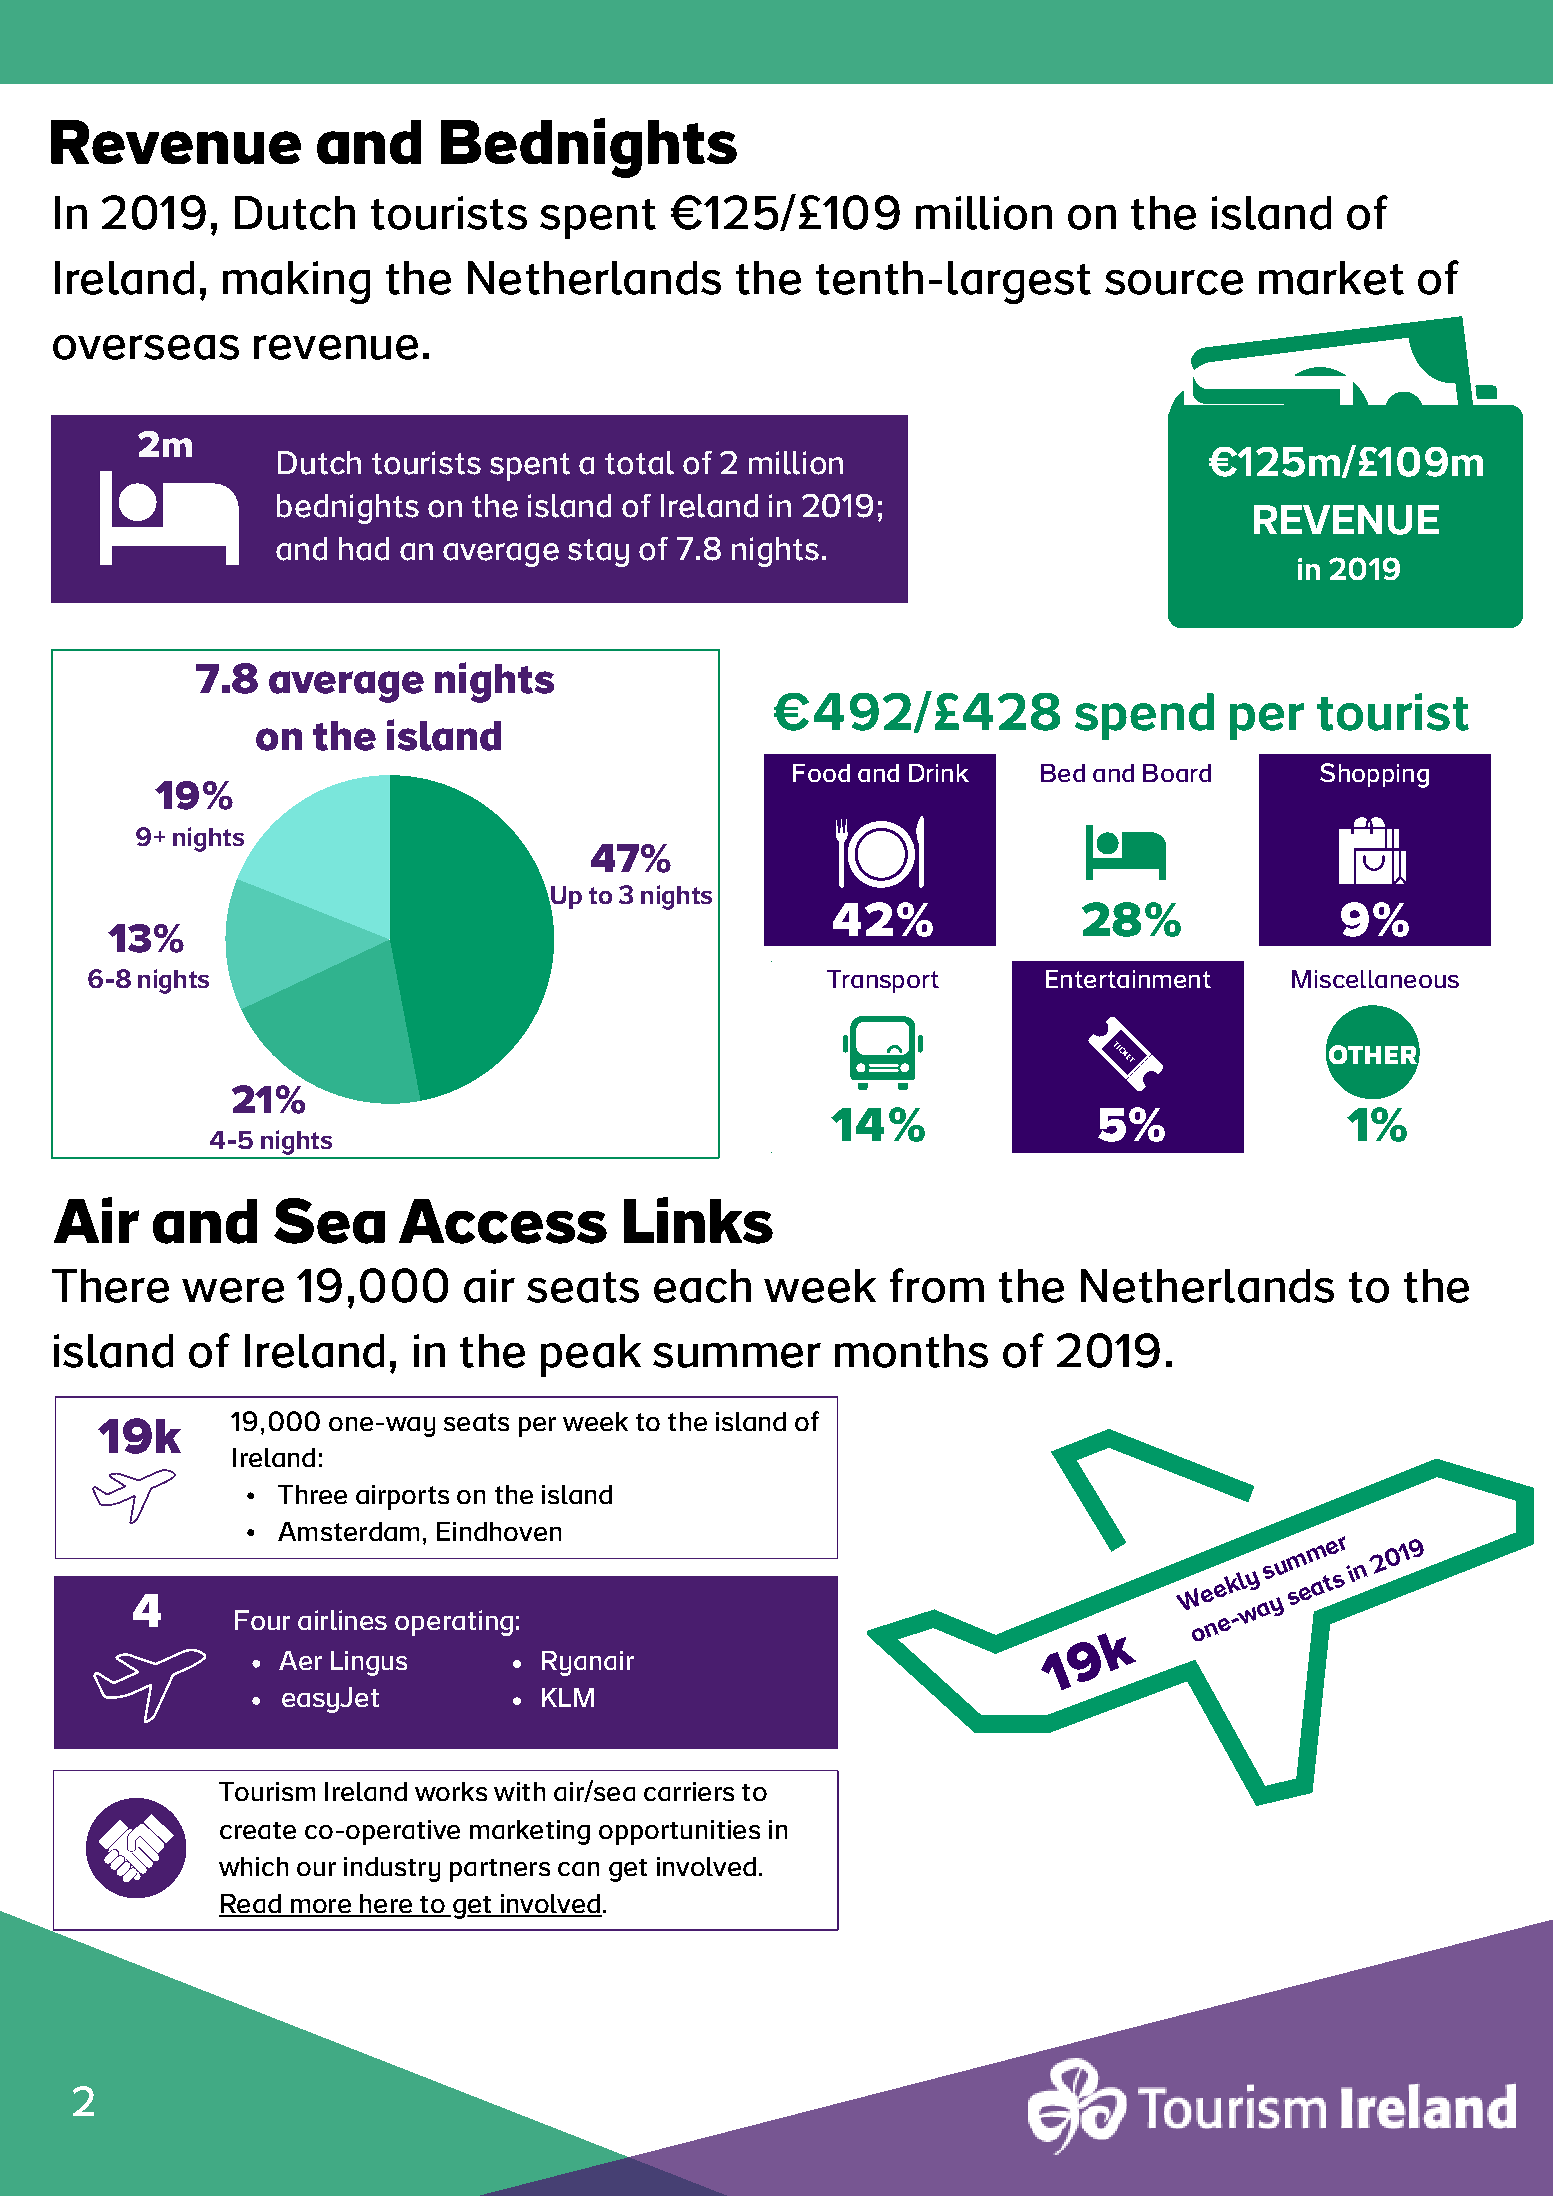  Describe the element at coordinates (639, 463) in the document. I see `total` at that location.
